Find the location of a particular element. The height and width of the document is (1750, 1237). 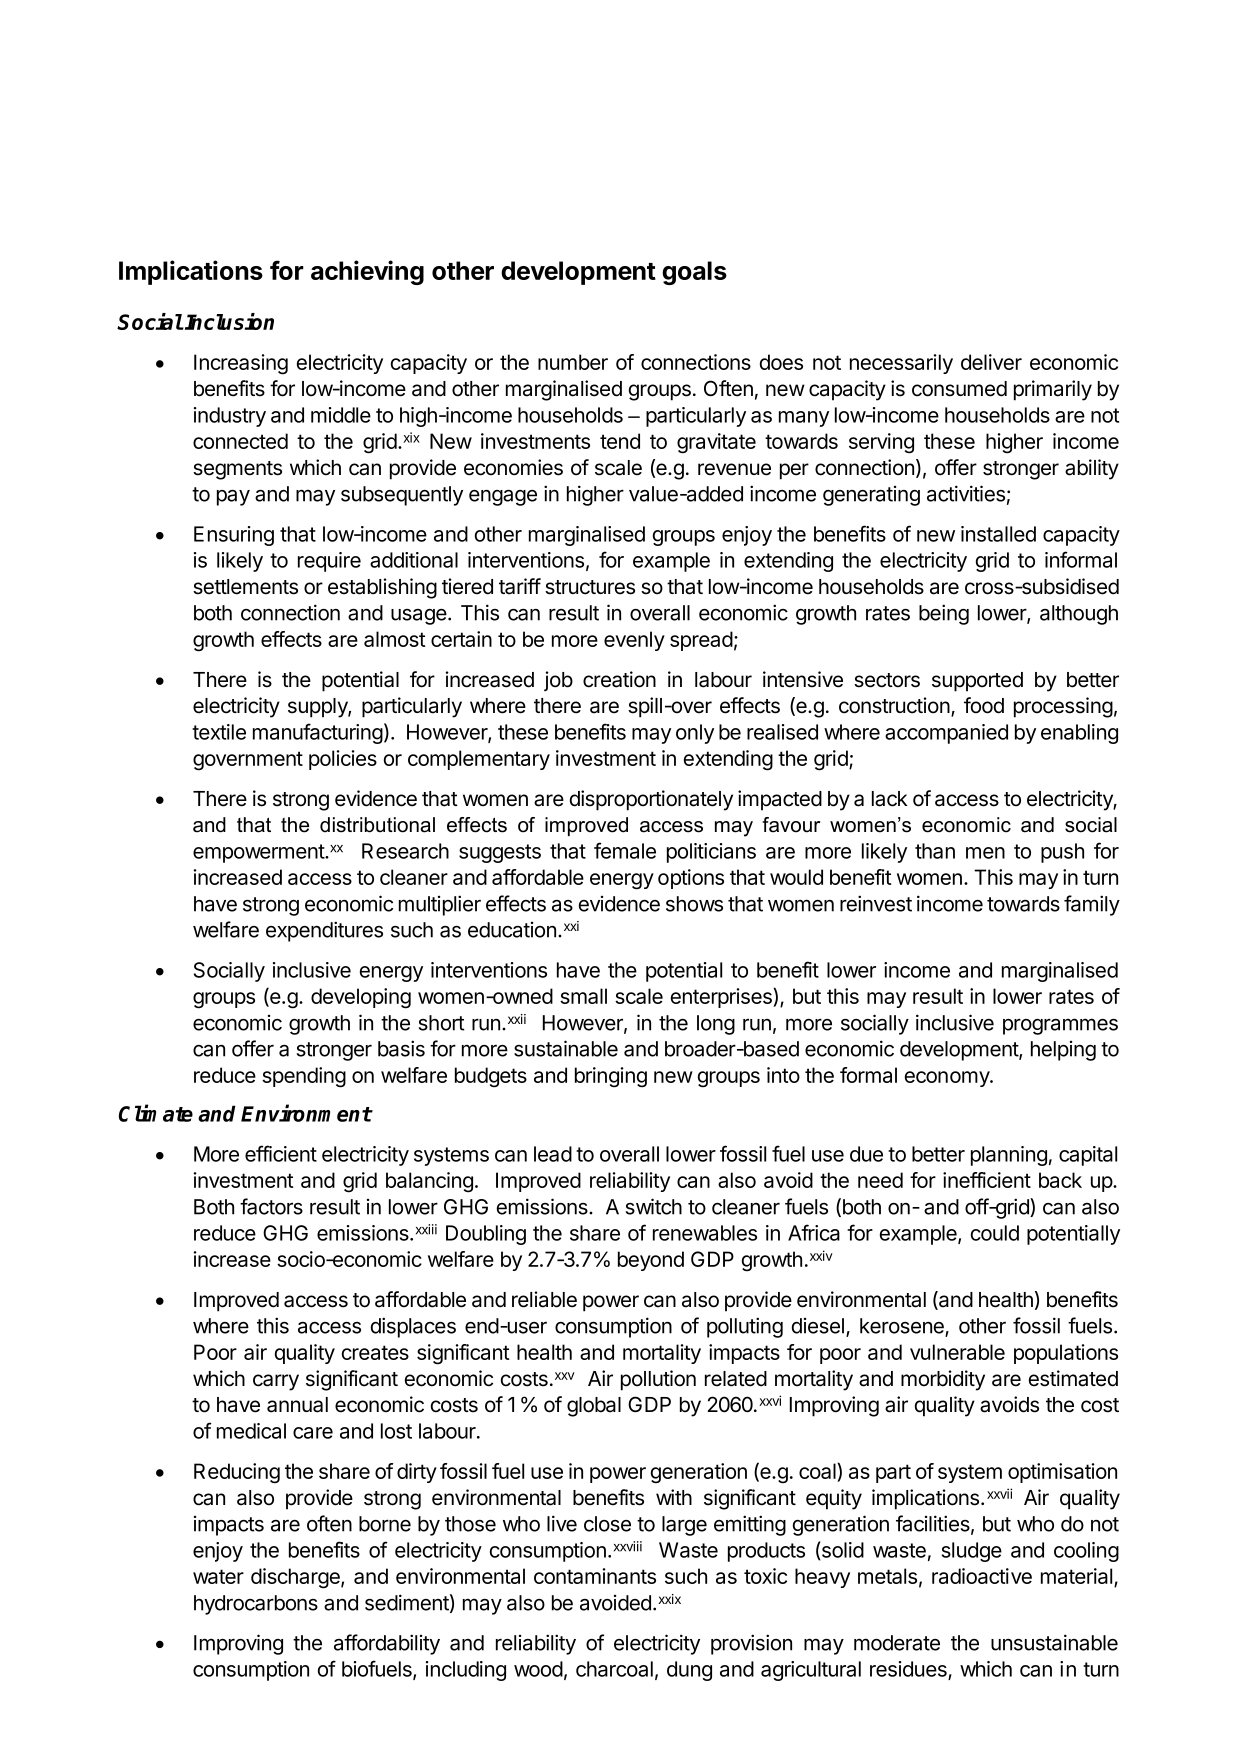

economy is located at coordinates (948, 1079).
